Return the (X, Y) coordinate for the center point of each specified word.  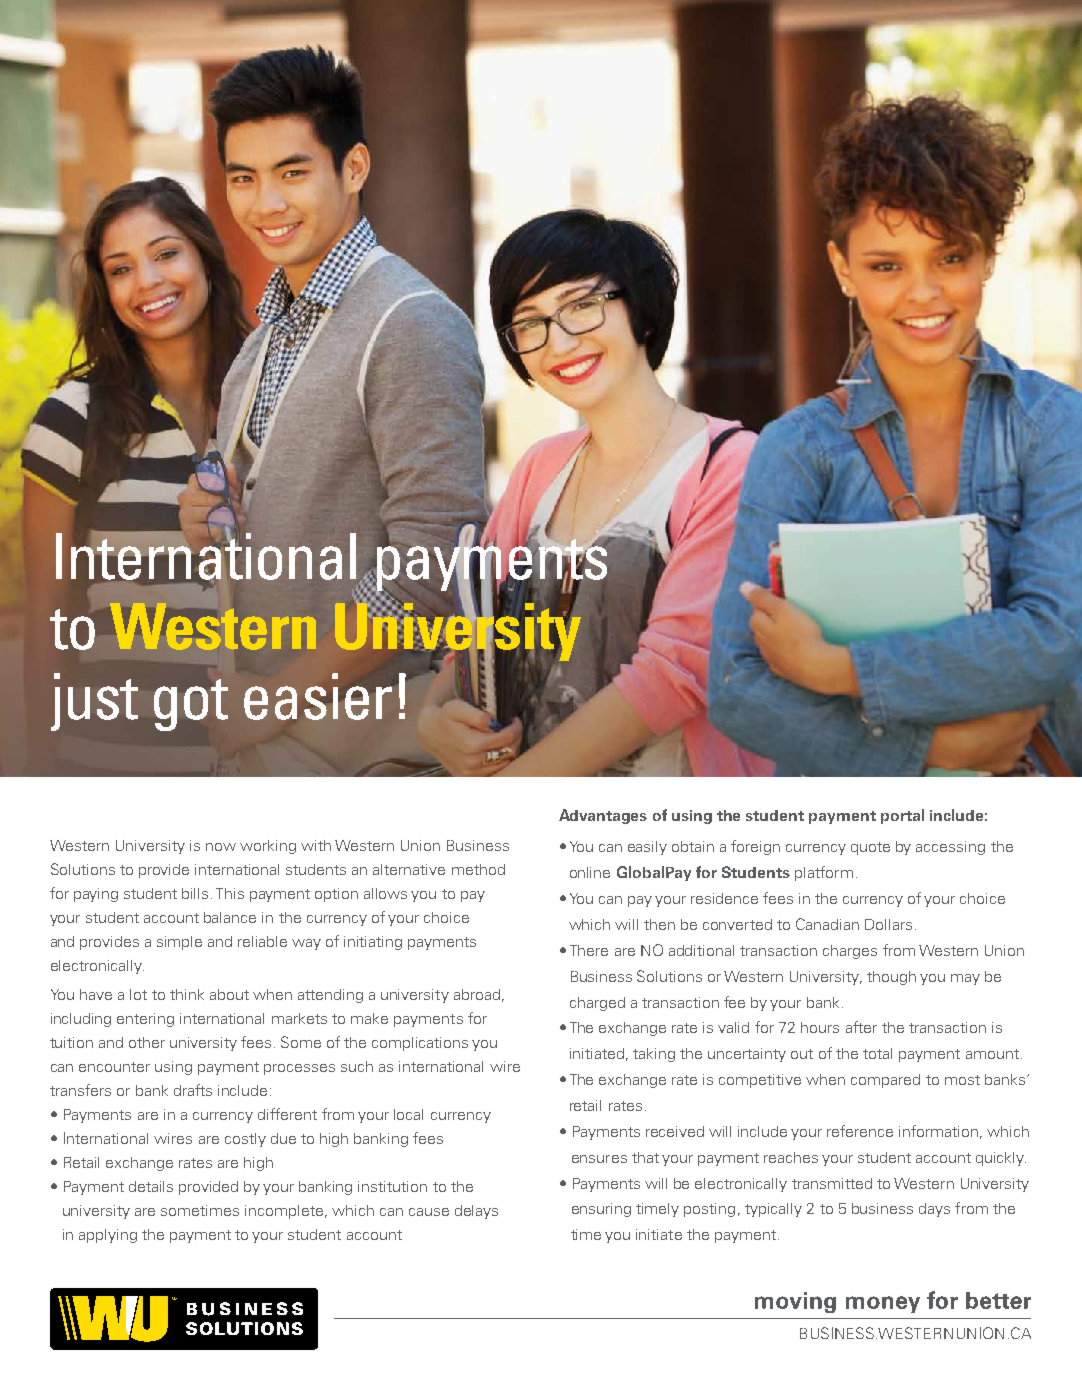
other (147, 1042)
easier (319, 696)
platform (824, 873)
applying (108, 1236)
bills (195, 893)
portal (902, 816)
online (590, 872)
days (934, 1210)
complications (420, 1044)
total (877, 1053)
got (191, 705)
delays (476, 1212)
